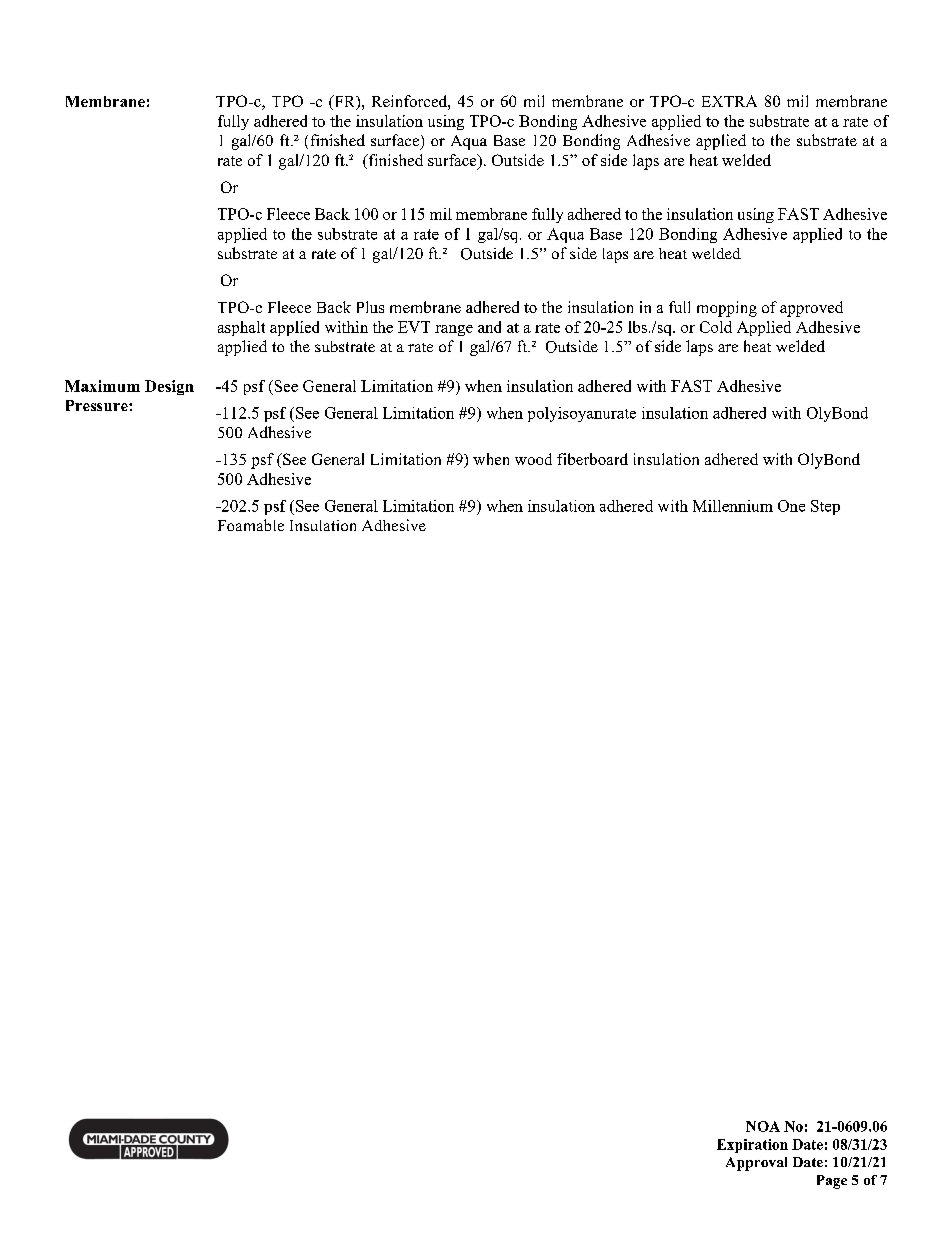  I want to click on Cold, so click(716, 327).
